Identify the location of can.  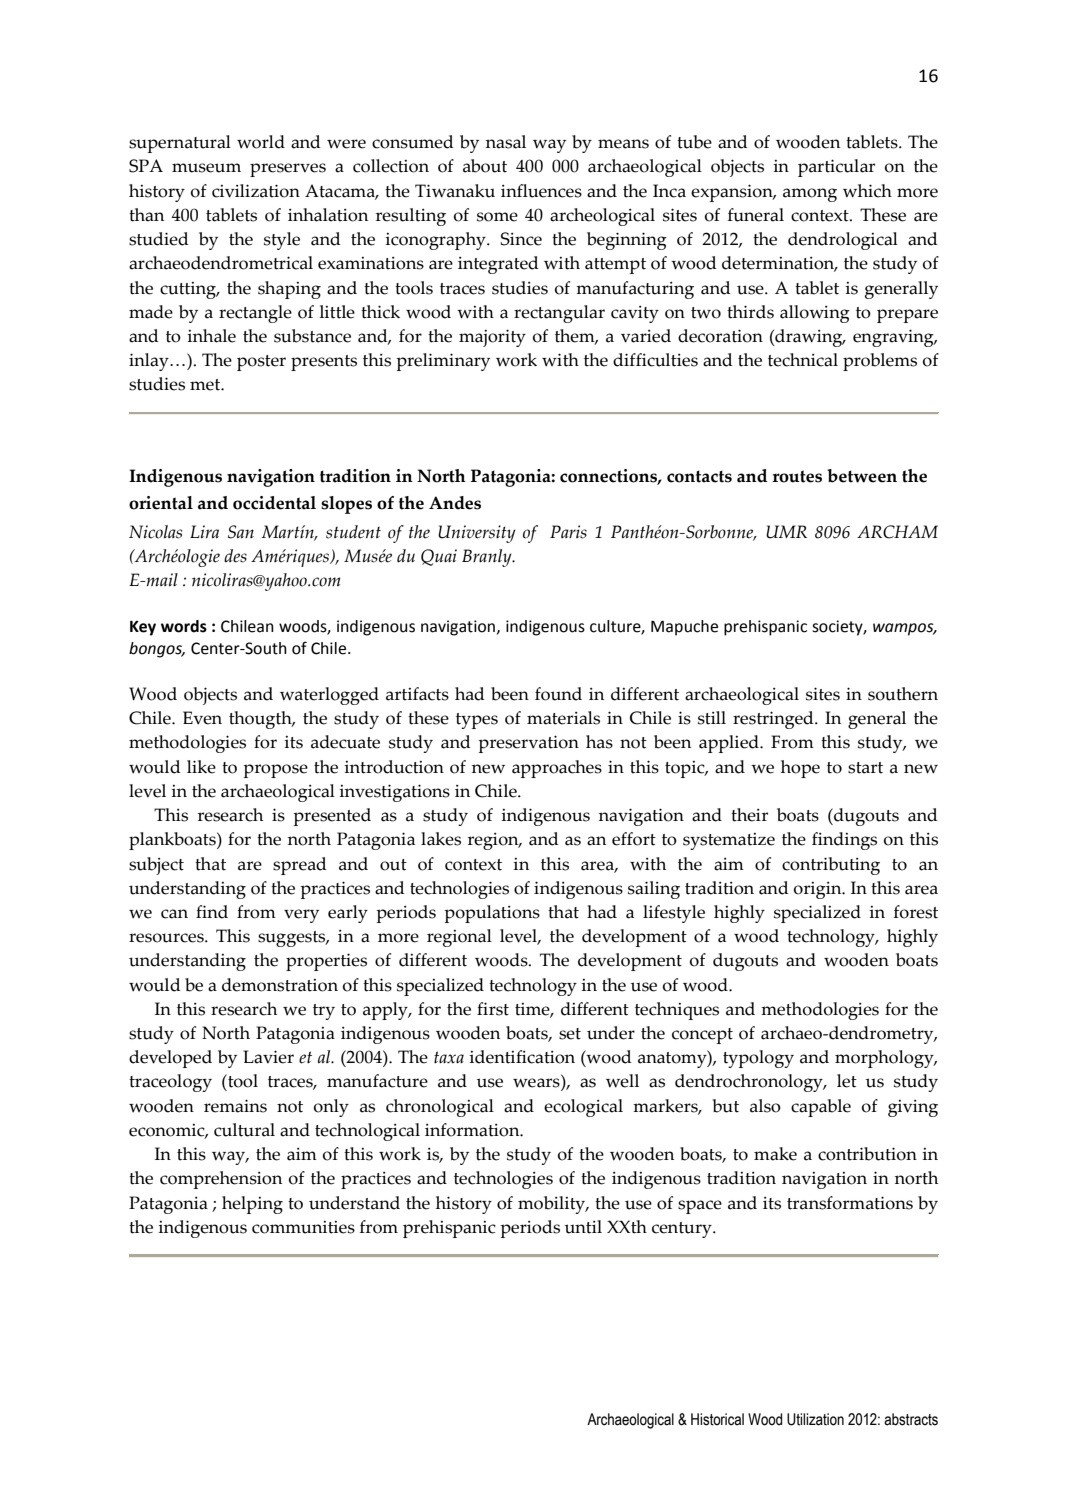
(174, 914).
